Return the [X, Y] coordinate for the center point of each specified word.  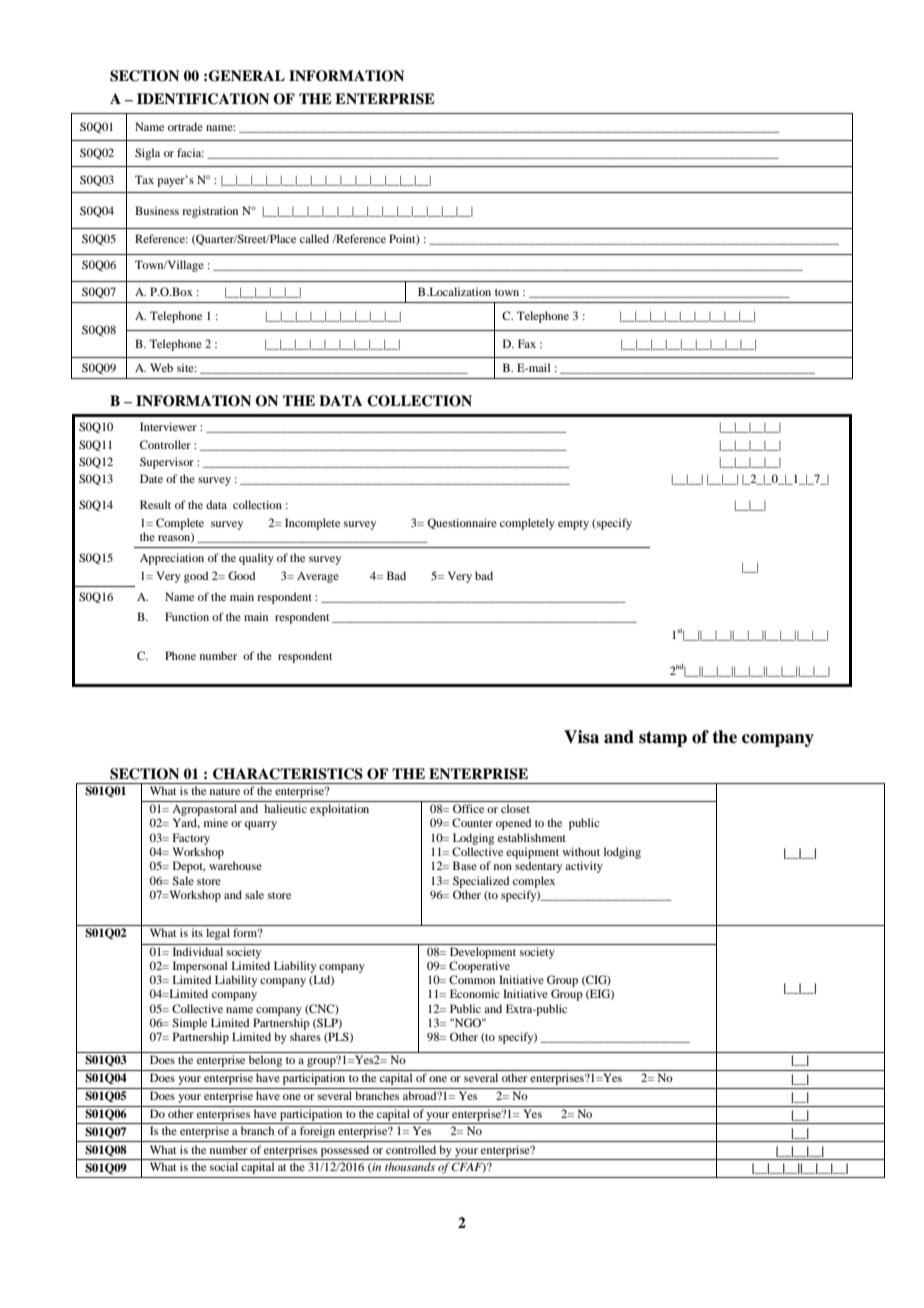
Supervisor [167, 463]
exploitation [339, 810]
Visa [581, 737]
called [314, 238]
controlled [411, 1149]
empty [573, 525]
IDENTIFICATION [203, 99]
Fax [527, 343]
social [224, 1166]
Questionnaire [462, 524]
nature [225, 791]
